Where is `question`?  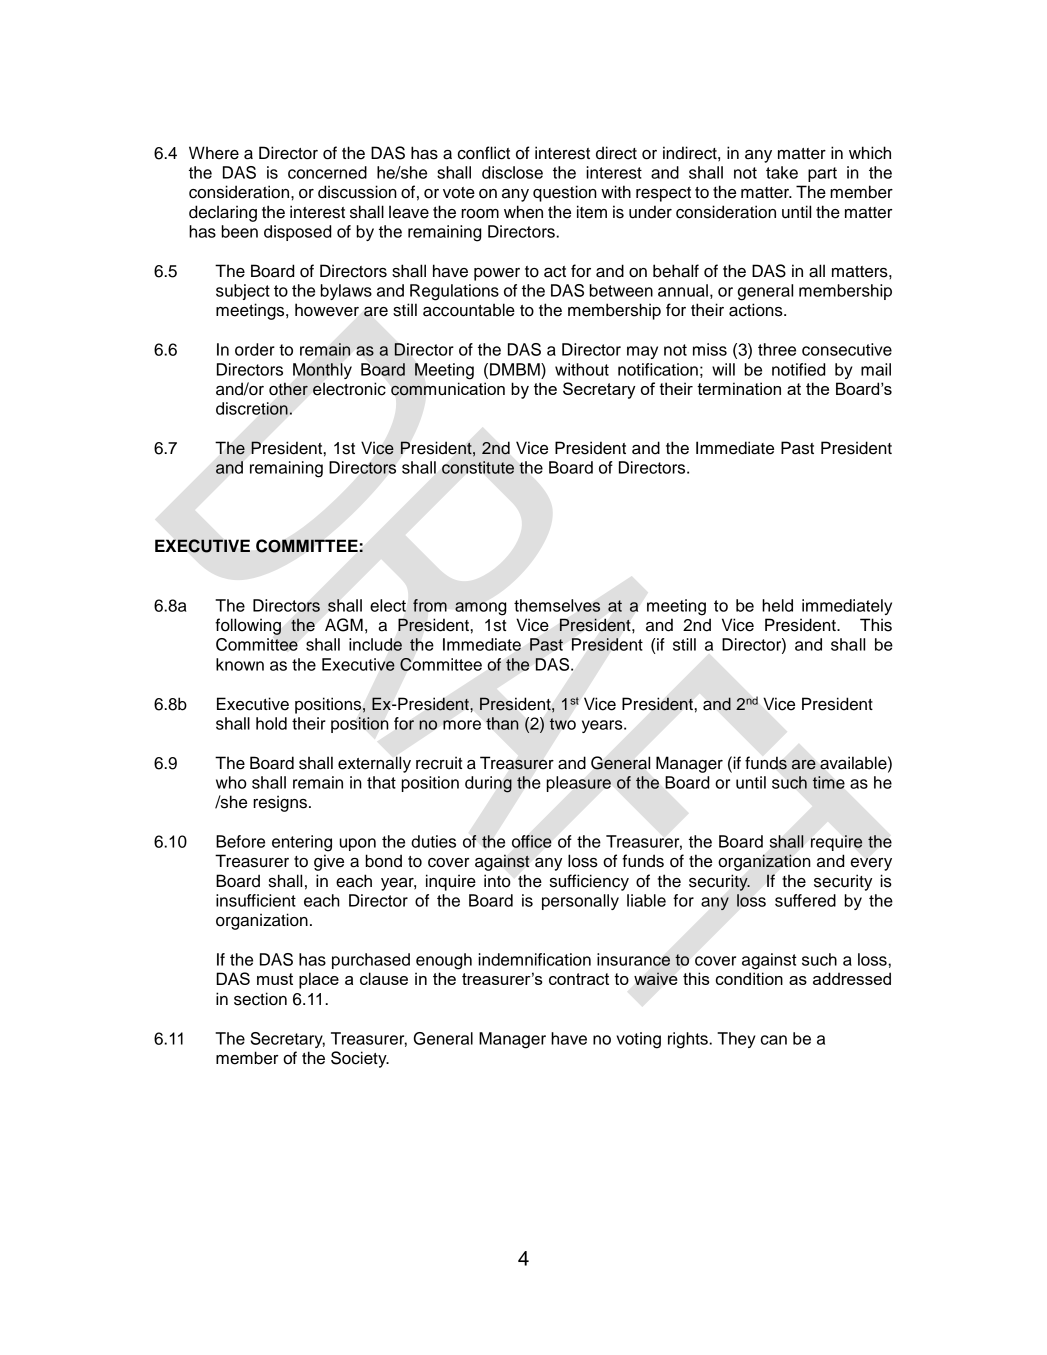
question is located at coordinates (565, 193).
